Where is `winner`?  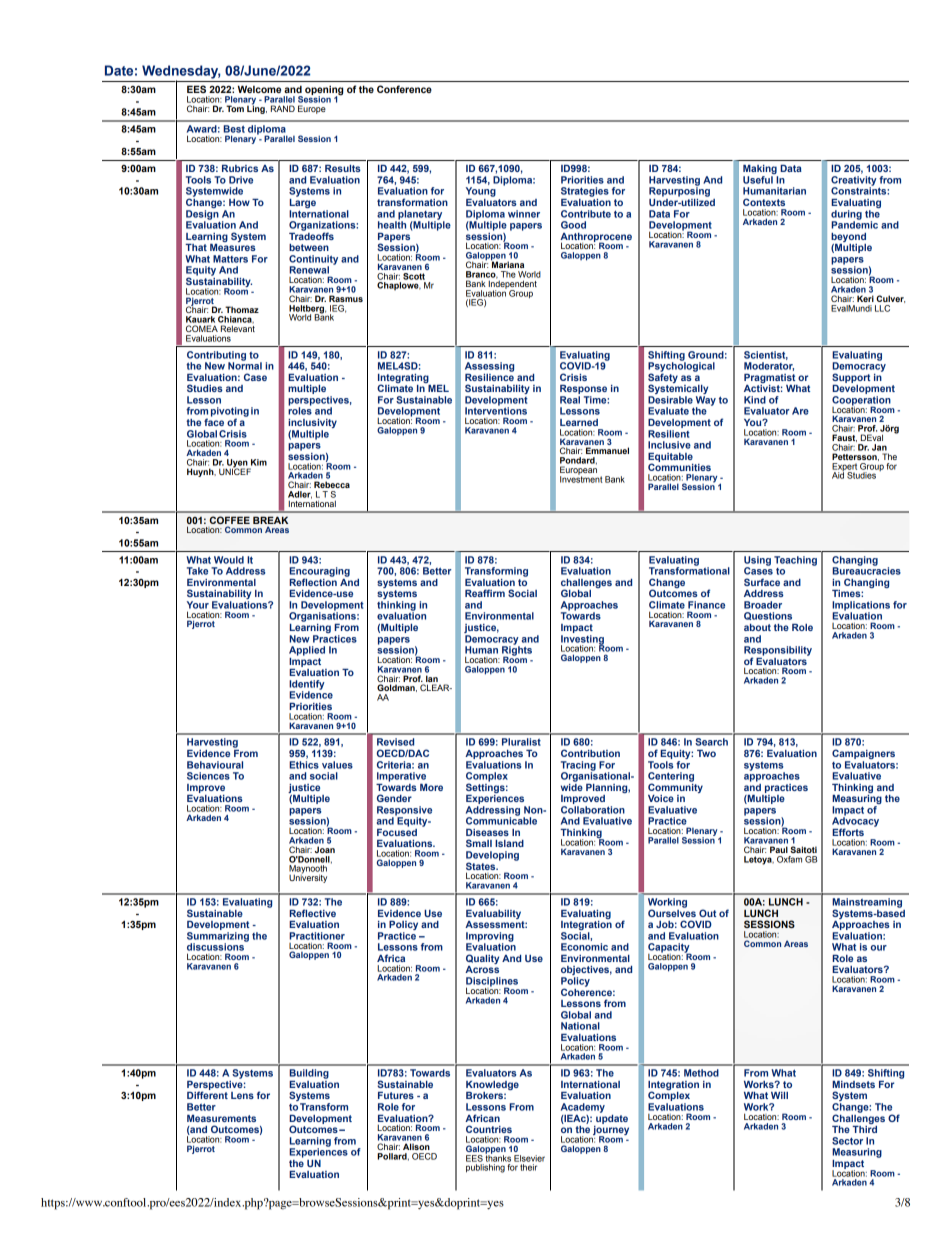 winner is located at coordinates (524, 214).
